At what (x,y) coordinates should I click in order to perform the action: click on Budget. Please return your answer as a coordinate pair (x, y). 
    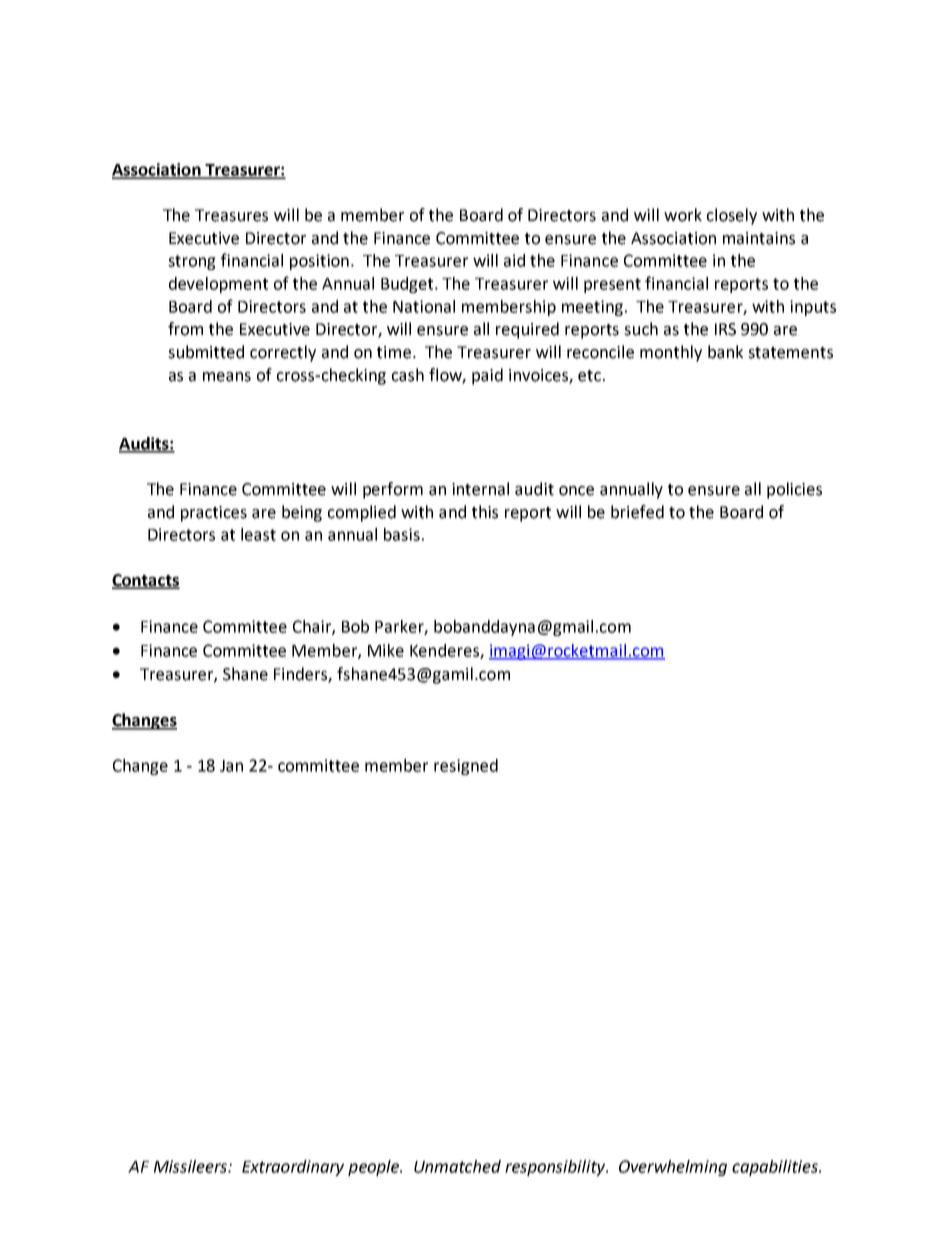
    Looking at the image, I should click on (408, 285).
